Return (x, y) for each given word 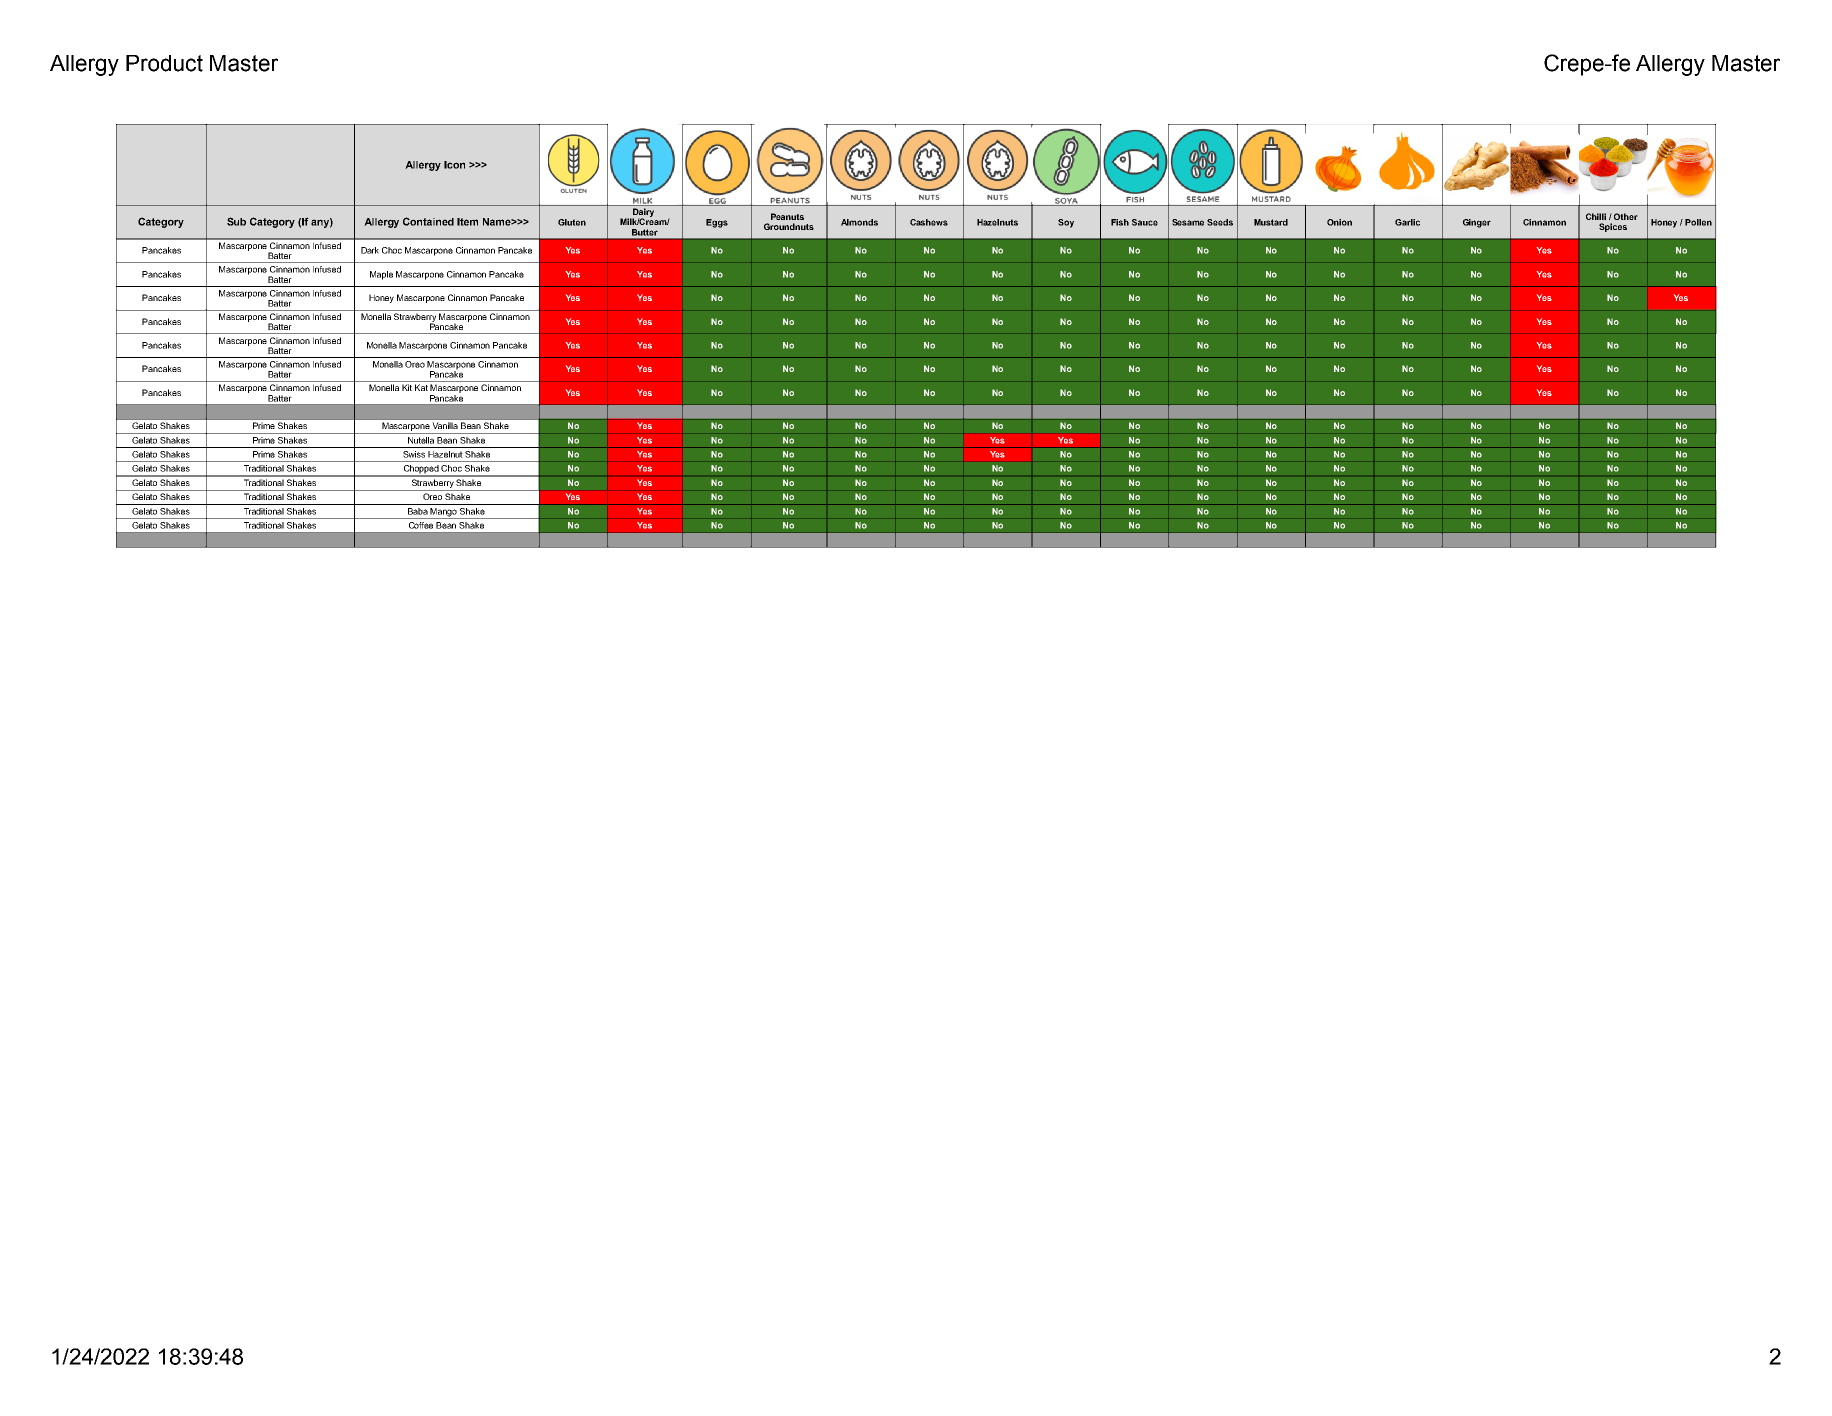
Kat (421, 387)
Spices (1613, 227)
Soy (1066, 223)
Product (164, 63)
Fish (1120, 222)
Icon (454, 165)
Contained (428, 221)
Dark (370, 250)
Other (1626, 216)
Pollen (1698, 222)
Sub (236, 221)
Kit (407, 387)
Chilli (1596, 216)
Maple (381, 275)
